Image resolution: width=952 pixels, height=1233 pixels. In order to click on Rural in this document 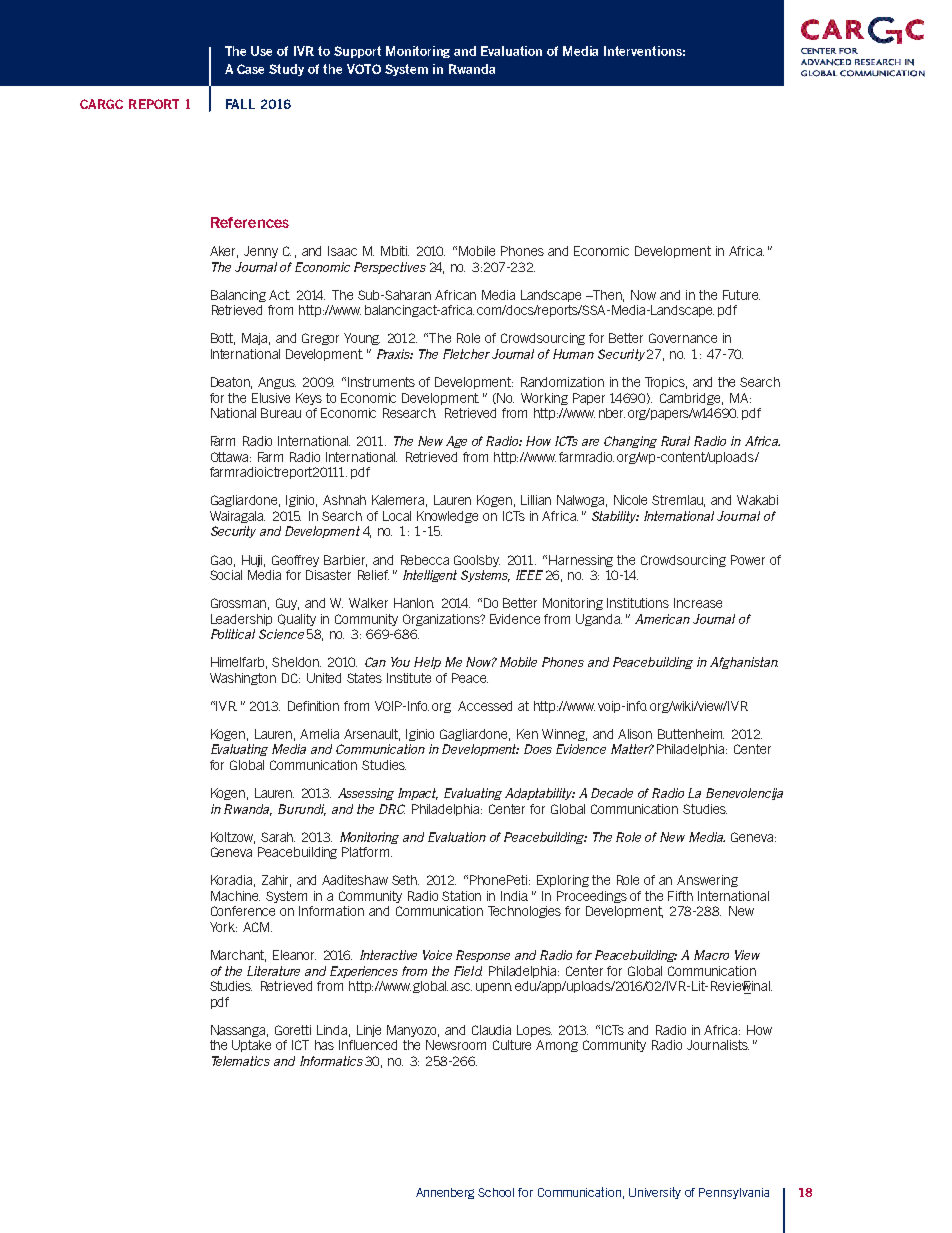, I will do `click(675, 441)`.
